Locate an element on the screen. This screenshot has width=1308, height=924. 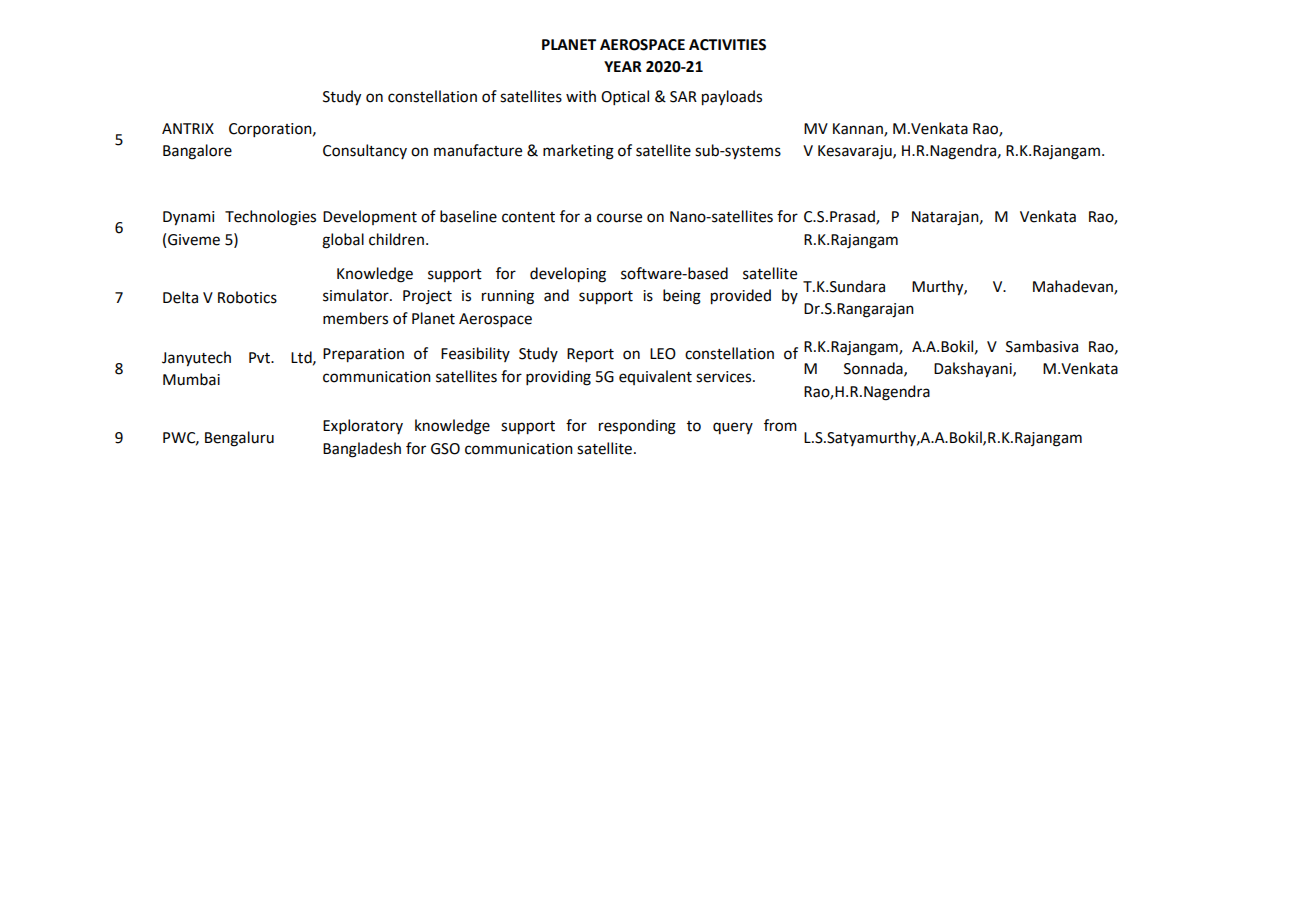
provided is located at coordinates (741, 297).
